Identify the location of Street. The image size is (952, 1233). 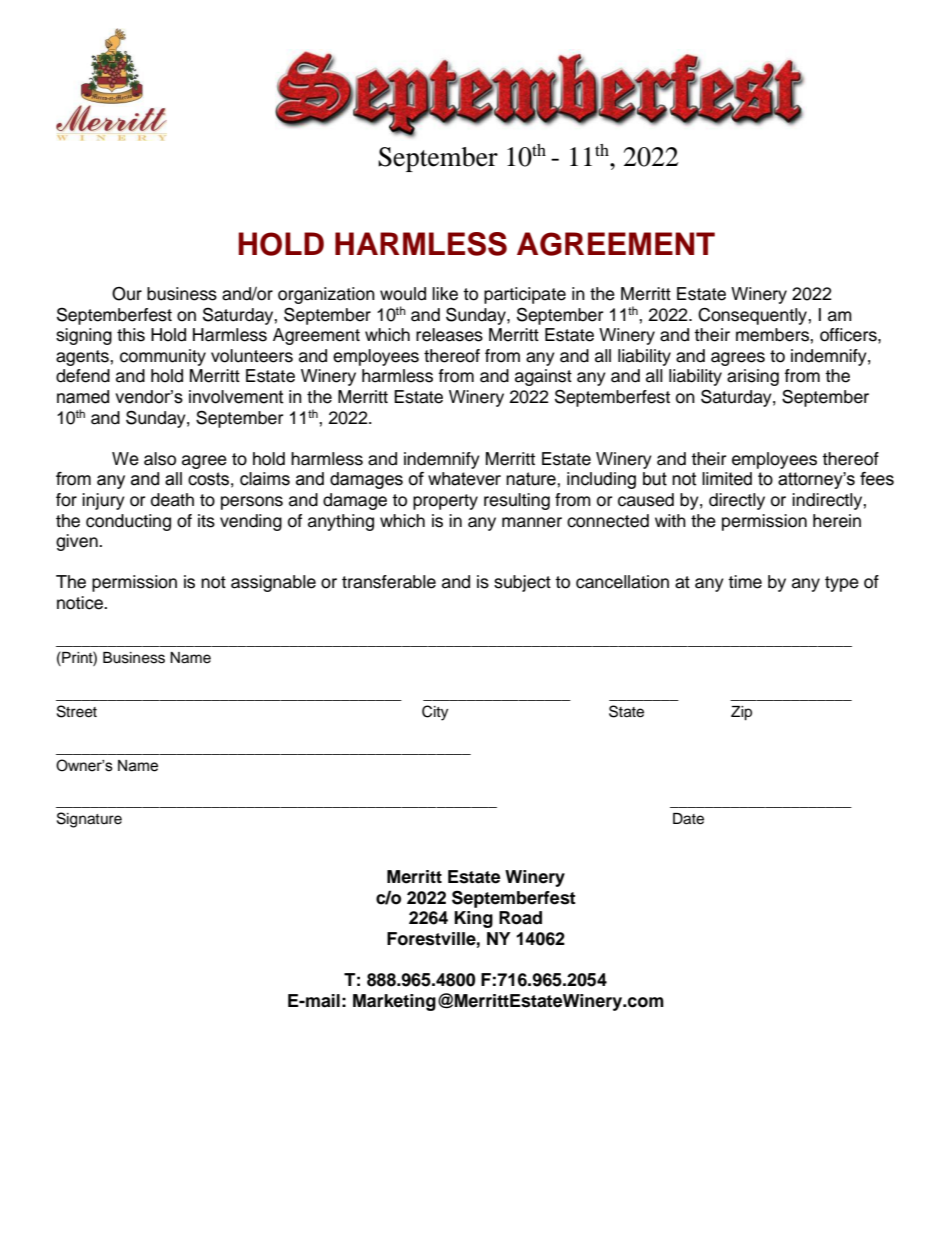
(77, 711).
